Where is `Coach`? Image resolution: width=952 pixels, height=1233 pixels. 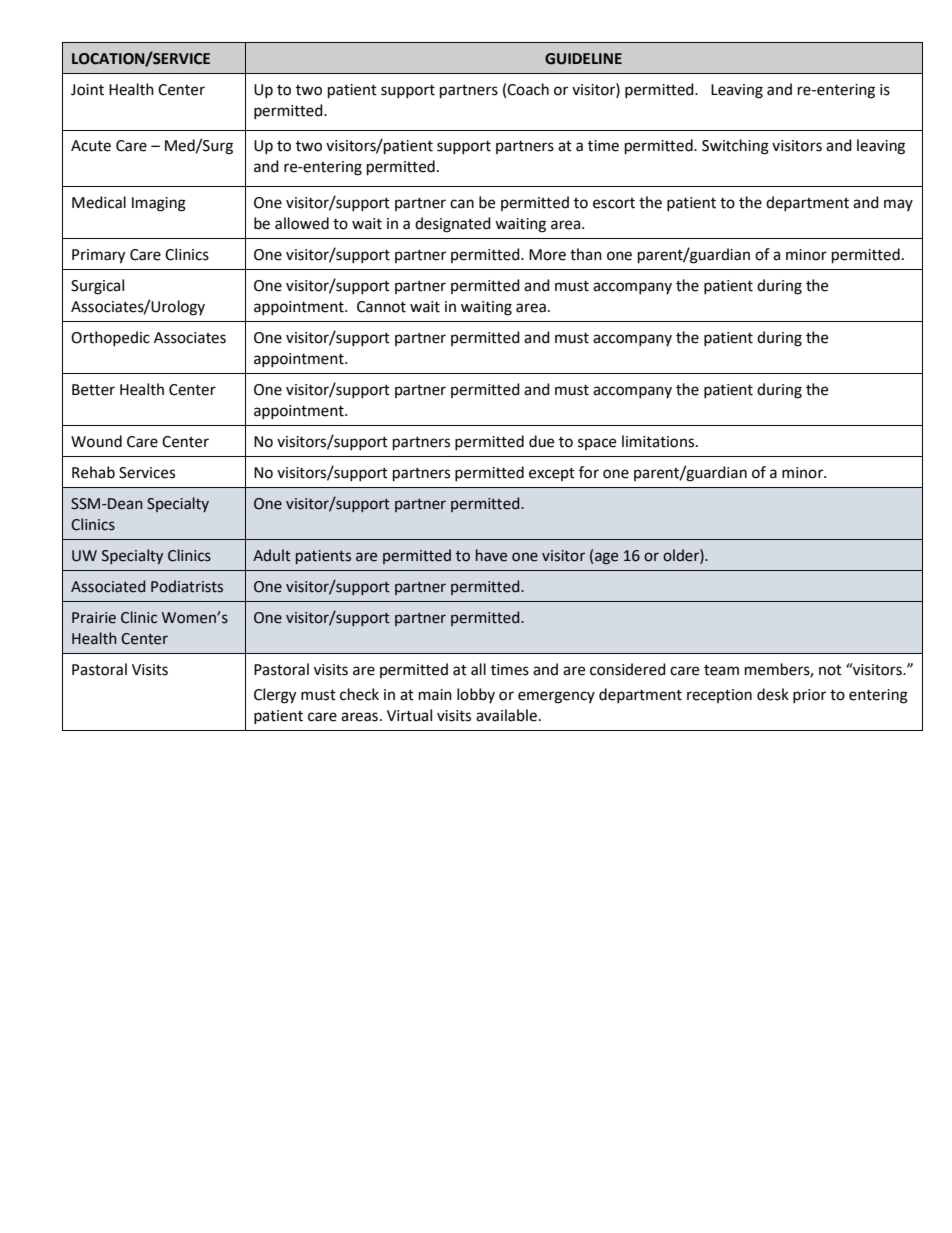
Coach is located at coordinates (528, 89).
